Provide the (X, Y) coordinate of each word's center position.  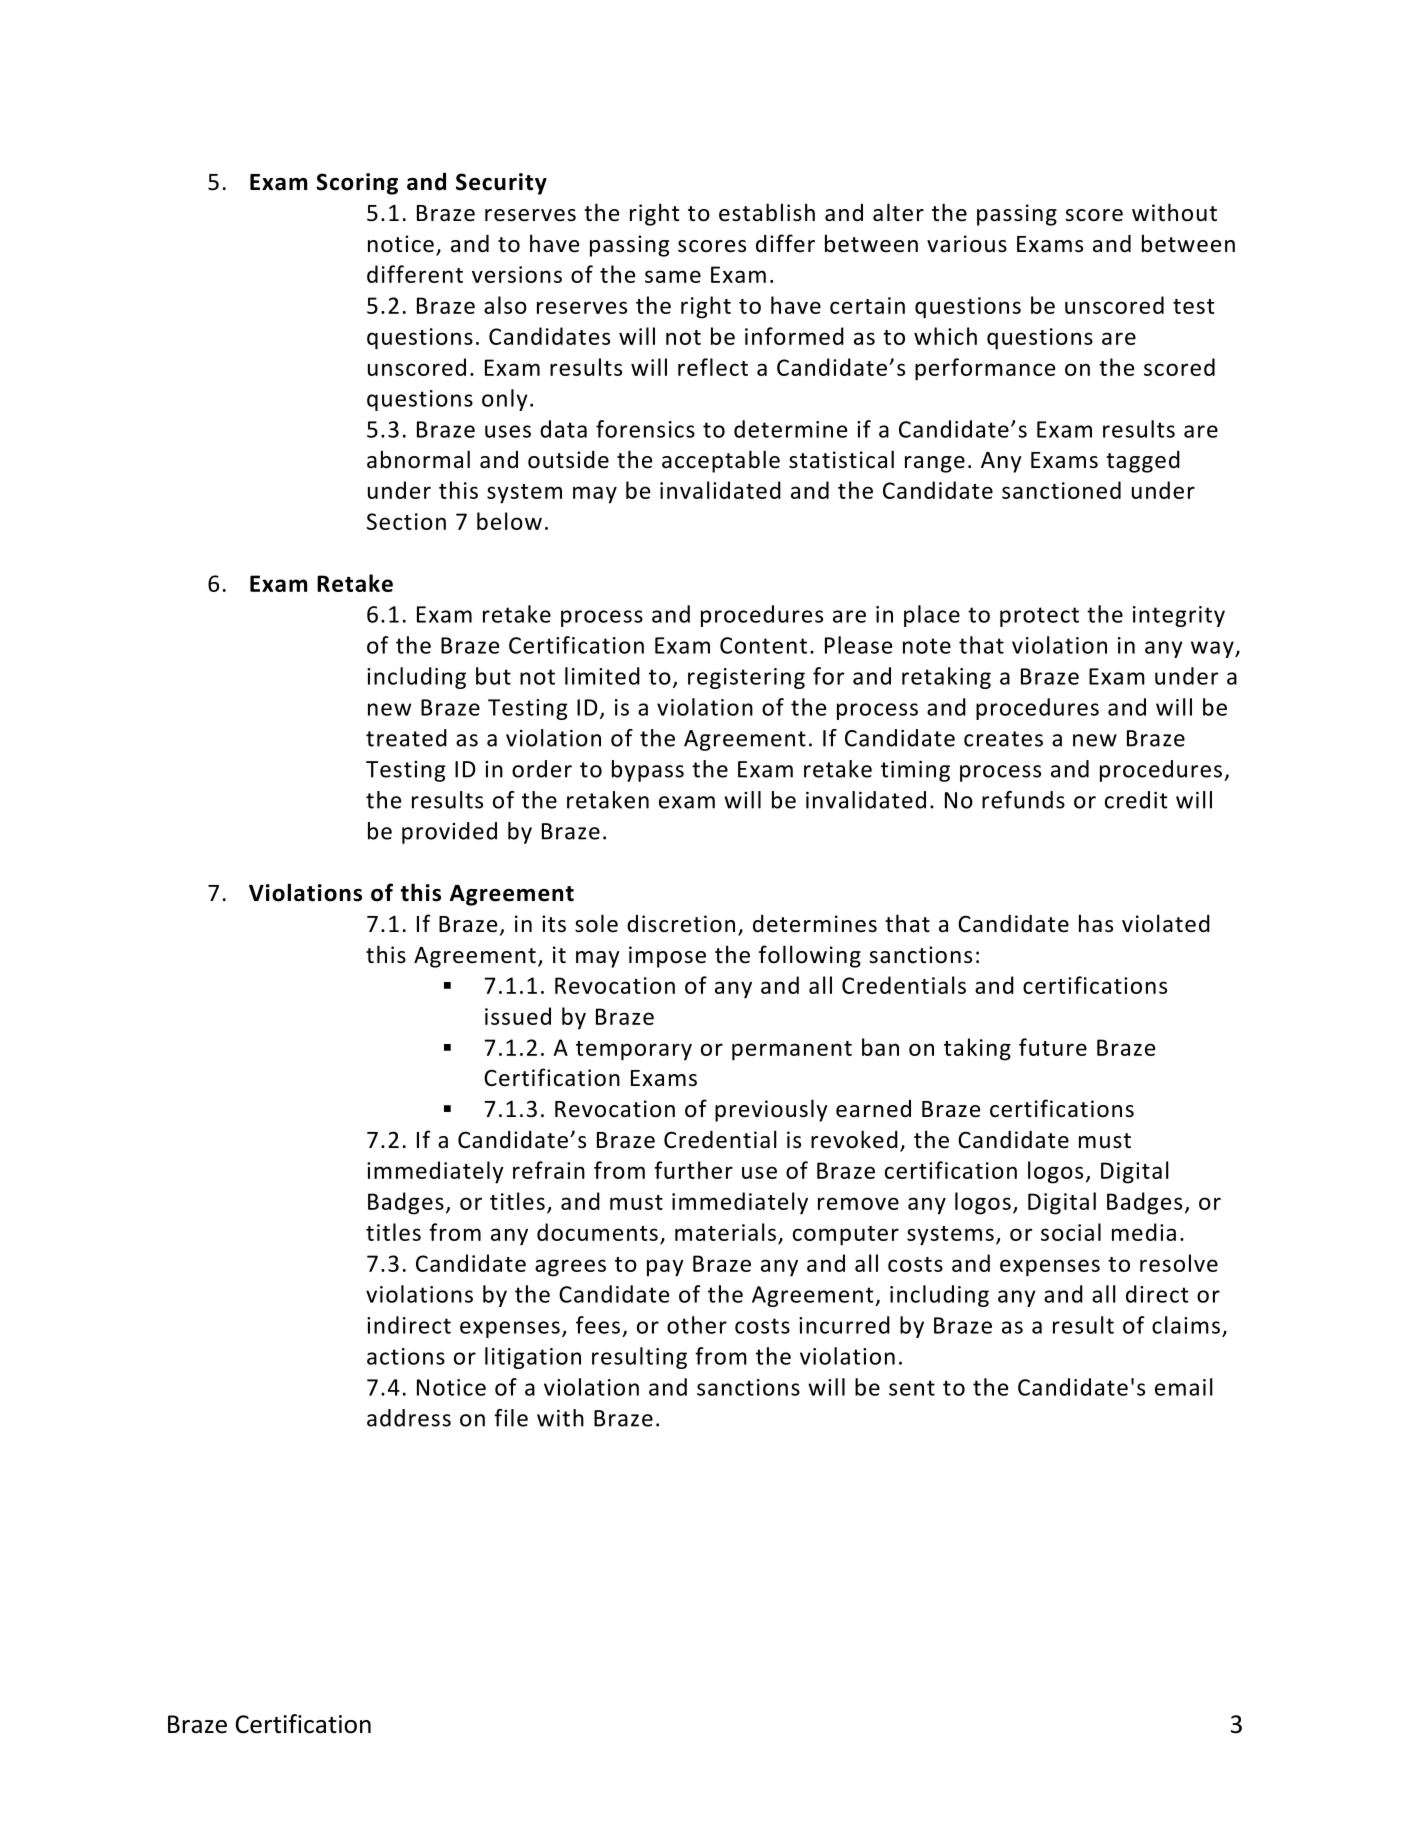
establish (767, 212)
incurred (844, 1325)
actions (406, 1356)
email (1184, 1387)
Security (501, 184)
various (967, 244)
